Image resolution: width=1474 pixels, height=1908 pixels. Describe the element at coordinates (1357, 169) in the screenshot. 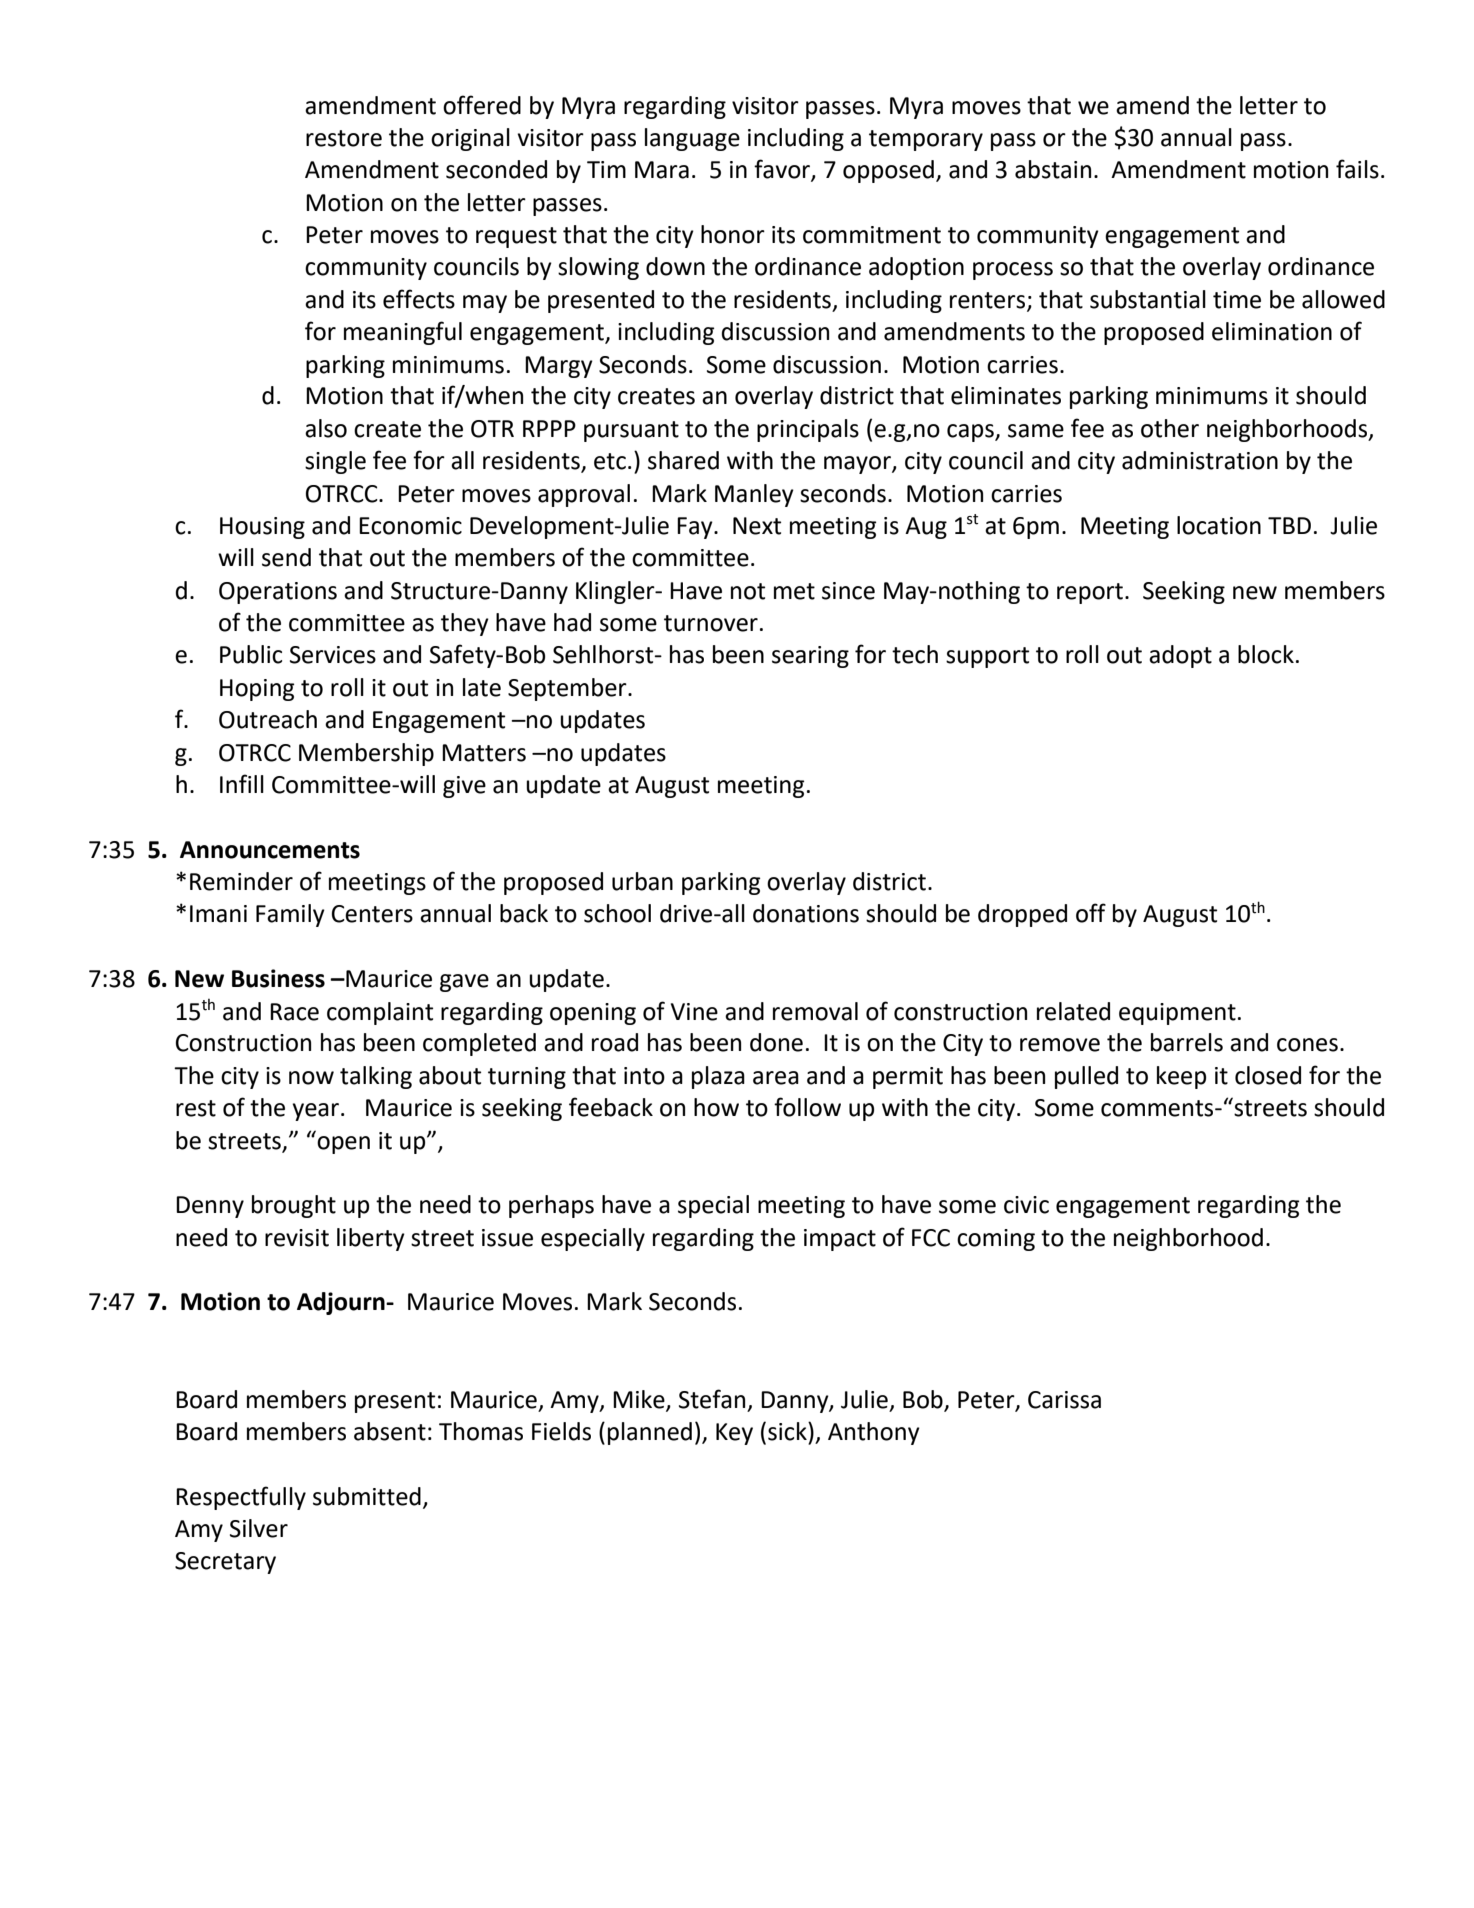

I see `fails` at that location.
